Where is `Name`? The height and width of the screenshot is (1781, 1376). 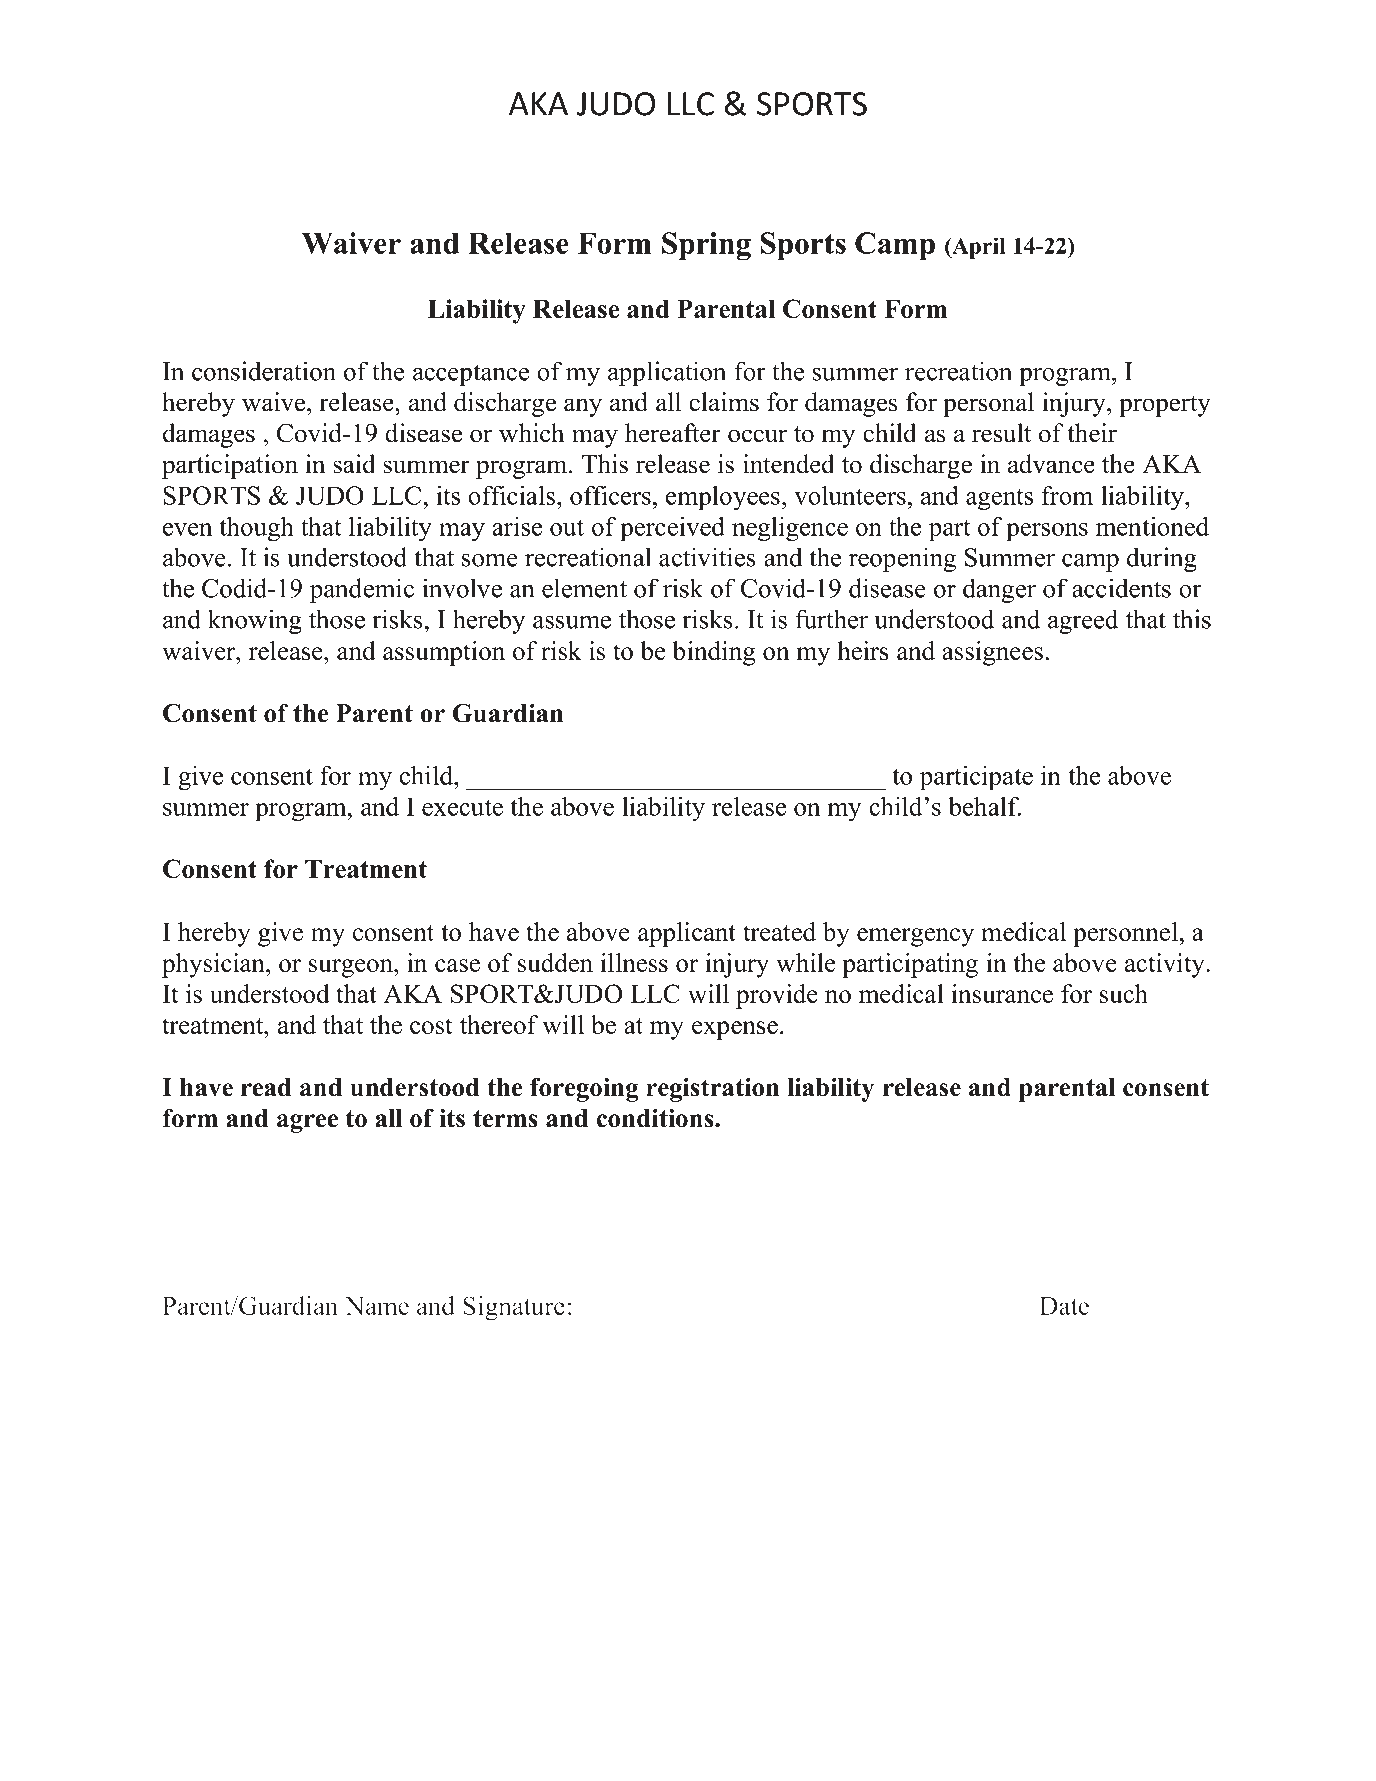 Name is located at coordinates (377, 1306).
